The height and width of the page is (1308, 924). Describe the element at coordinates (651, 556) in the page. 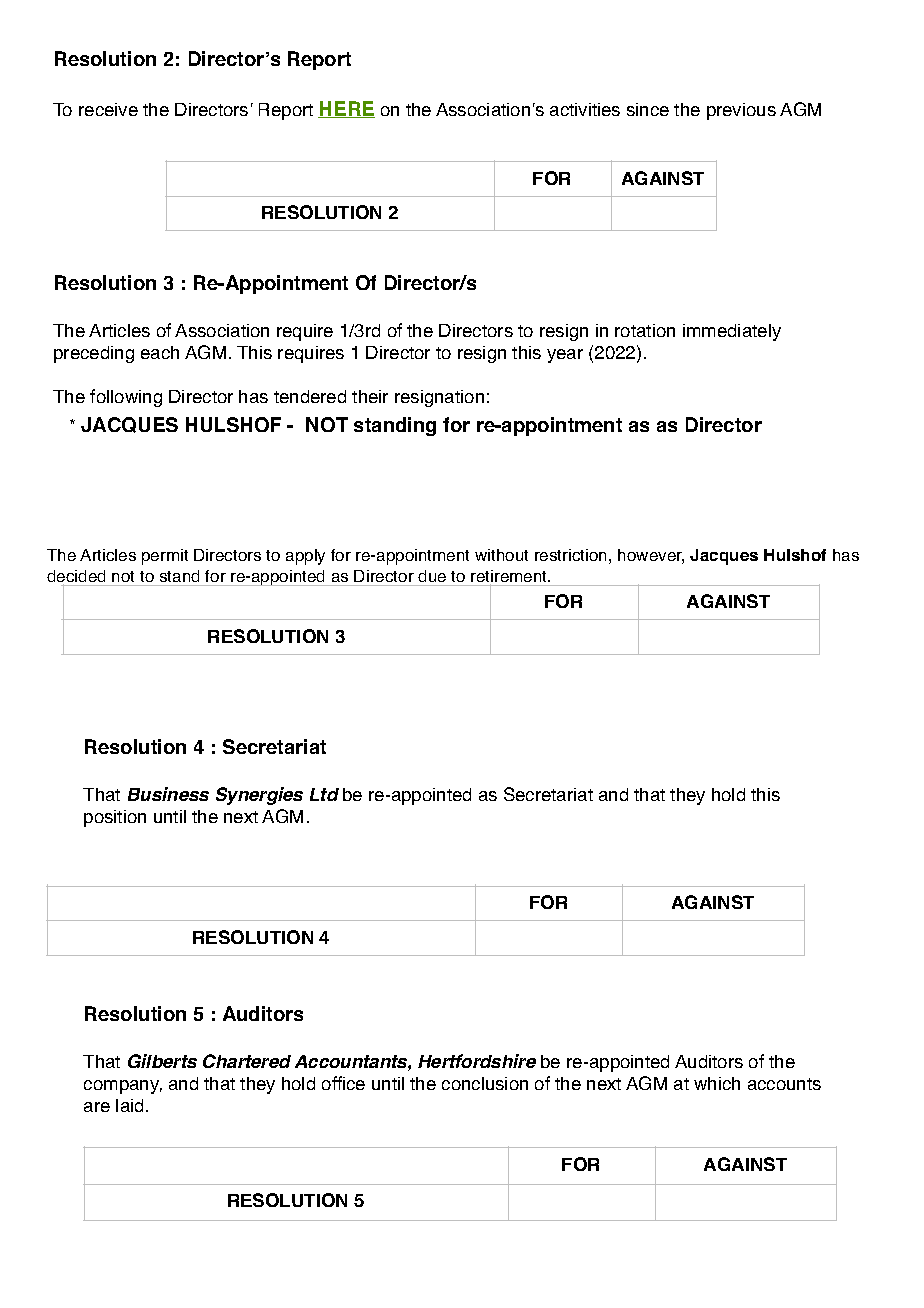

I see `however` at that location.
